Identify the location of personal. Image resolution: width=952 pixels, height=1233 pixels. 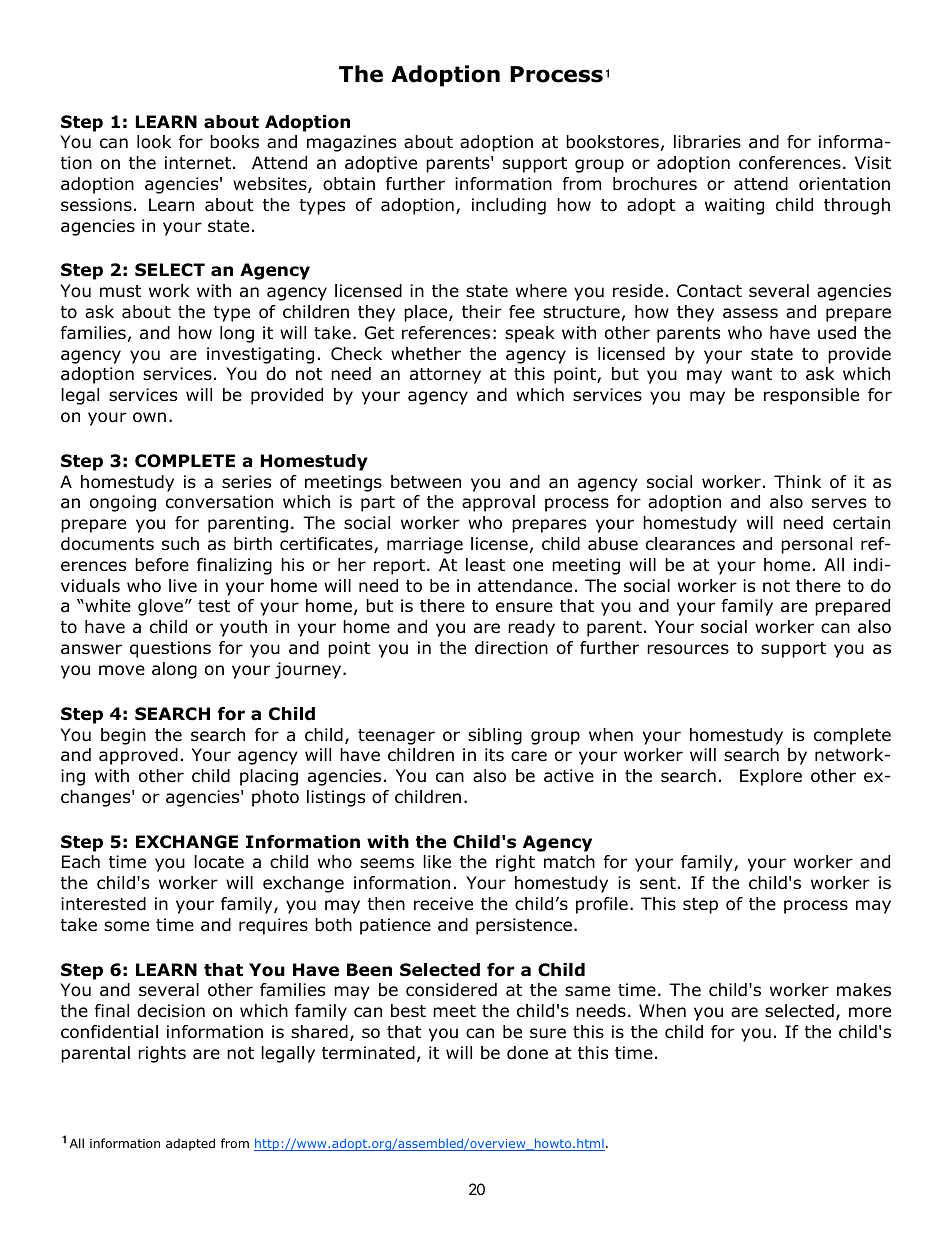
(816, 545).
